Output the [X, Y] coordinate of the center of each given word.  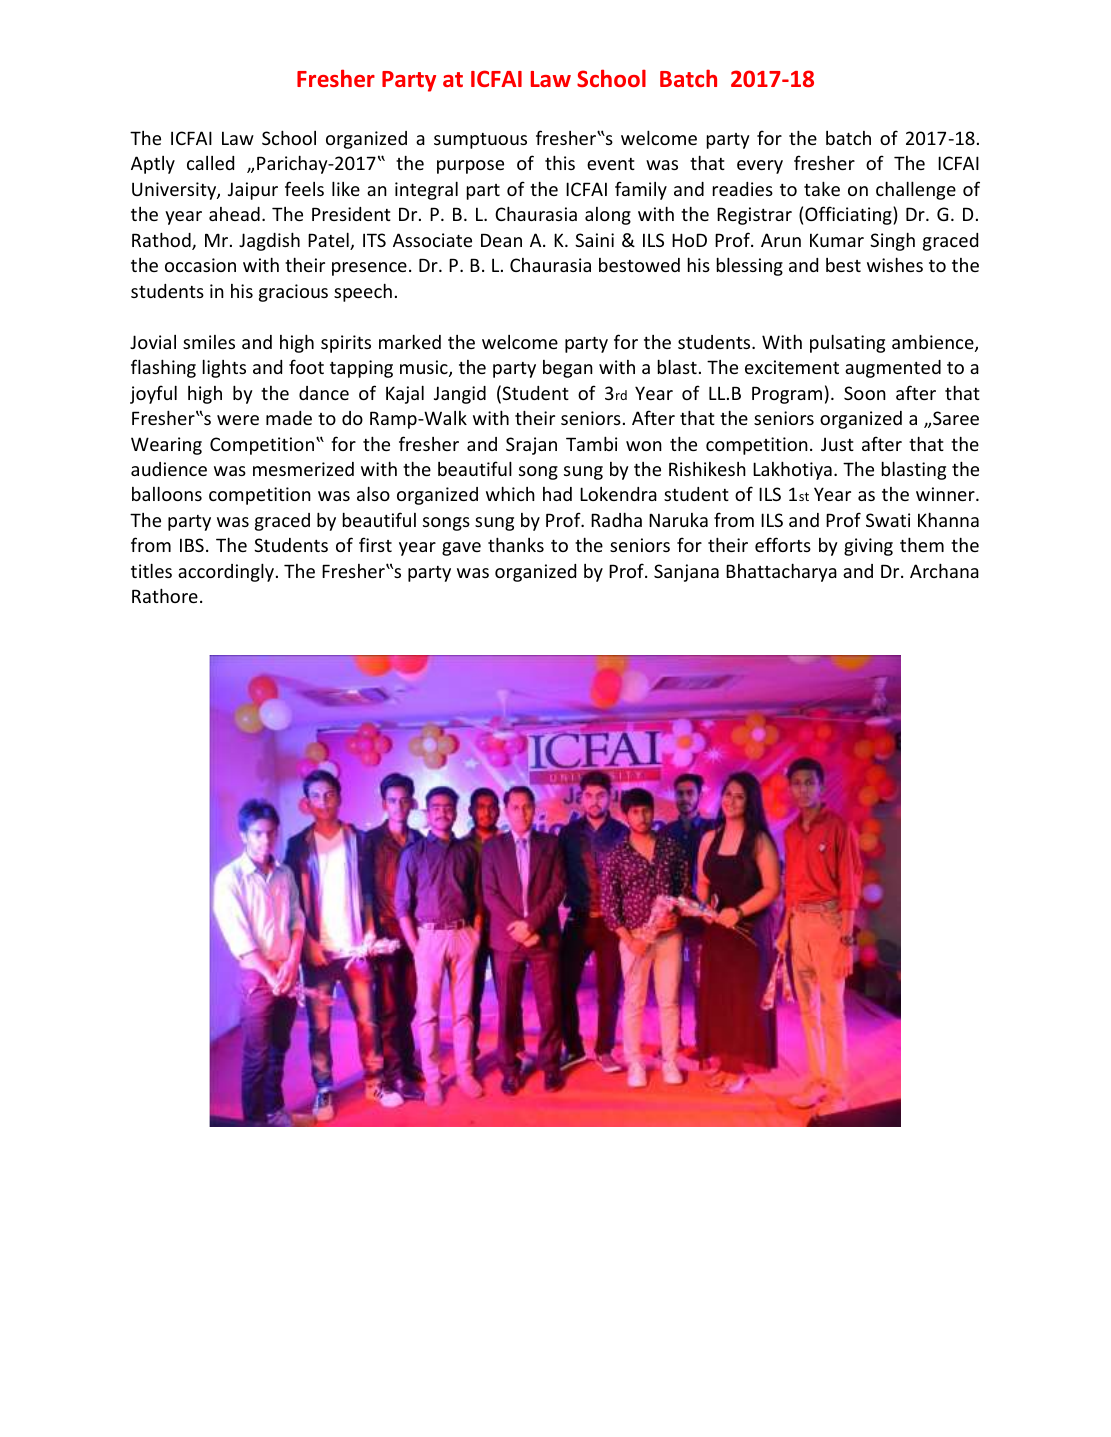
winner [946, 494]
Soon [865, 393]
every [760, 167]
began [568, 369]
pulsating [847, 343]
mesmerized [303, 469]
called [210, 163]
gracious [293, 293]
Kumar [837, 240]
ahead [234, 214]
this [560, 162]
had [557, 494]
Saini [594, 240]
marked [410, 341]
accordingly [226, 572]
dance [324, 393]
